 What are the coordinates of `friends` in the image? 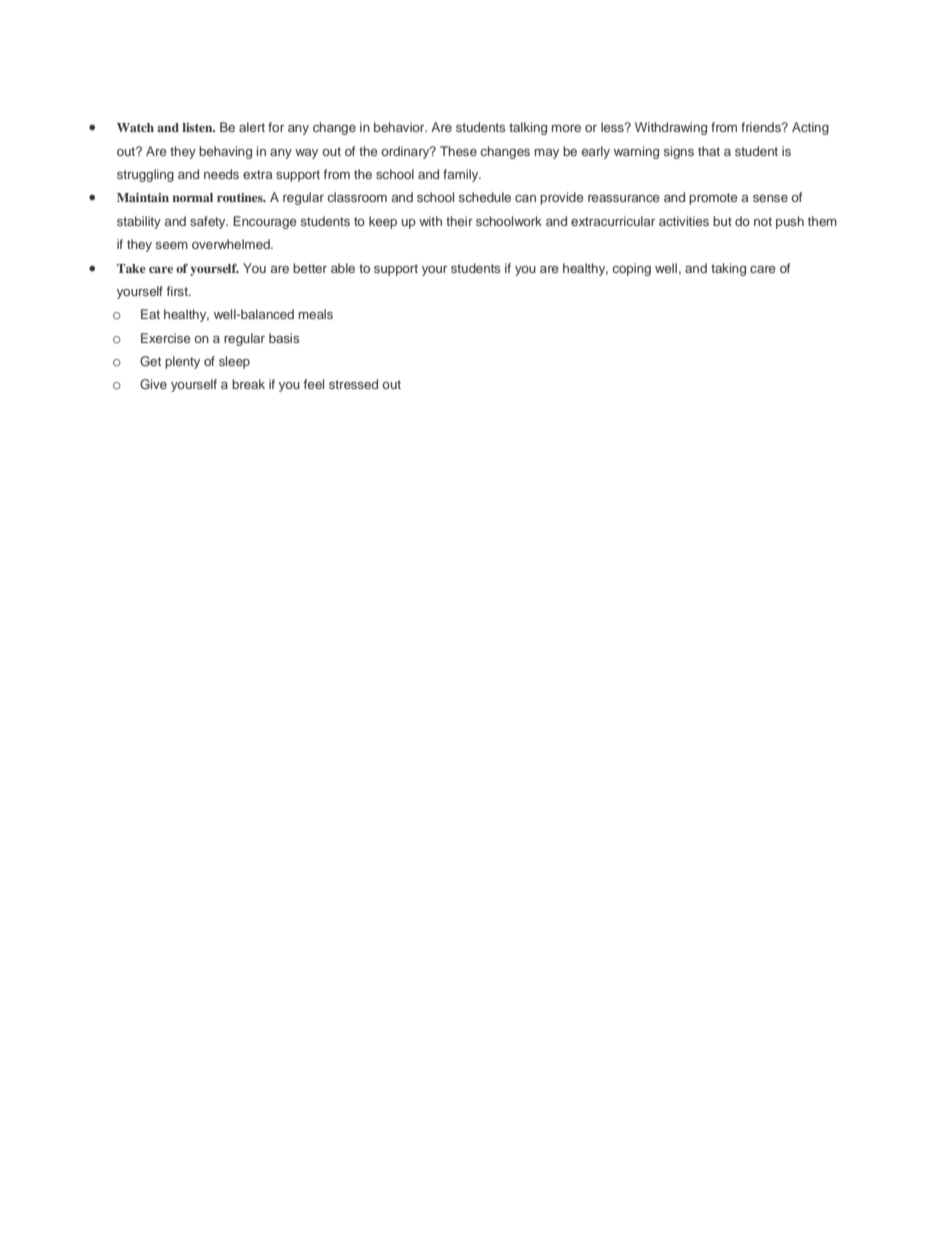 It's located at (762, 127).
